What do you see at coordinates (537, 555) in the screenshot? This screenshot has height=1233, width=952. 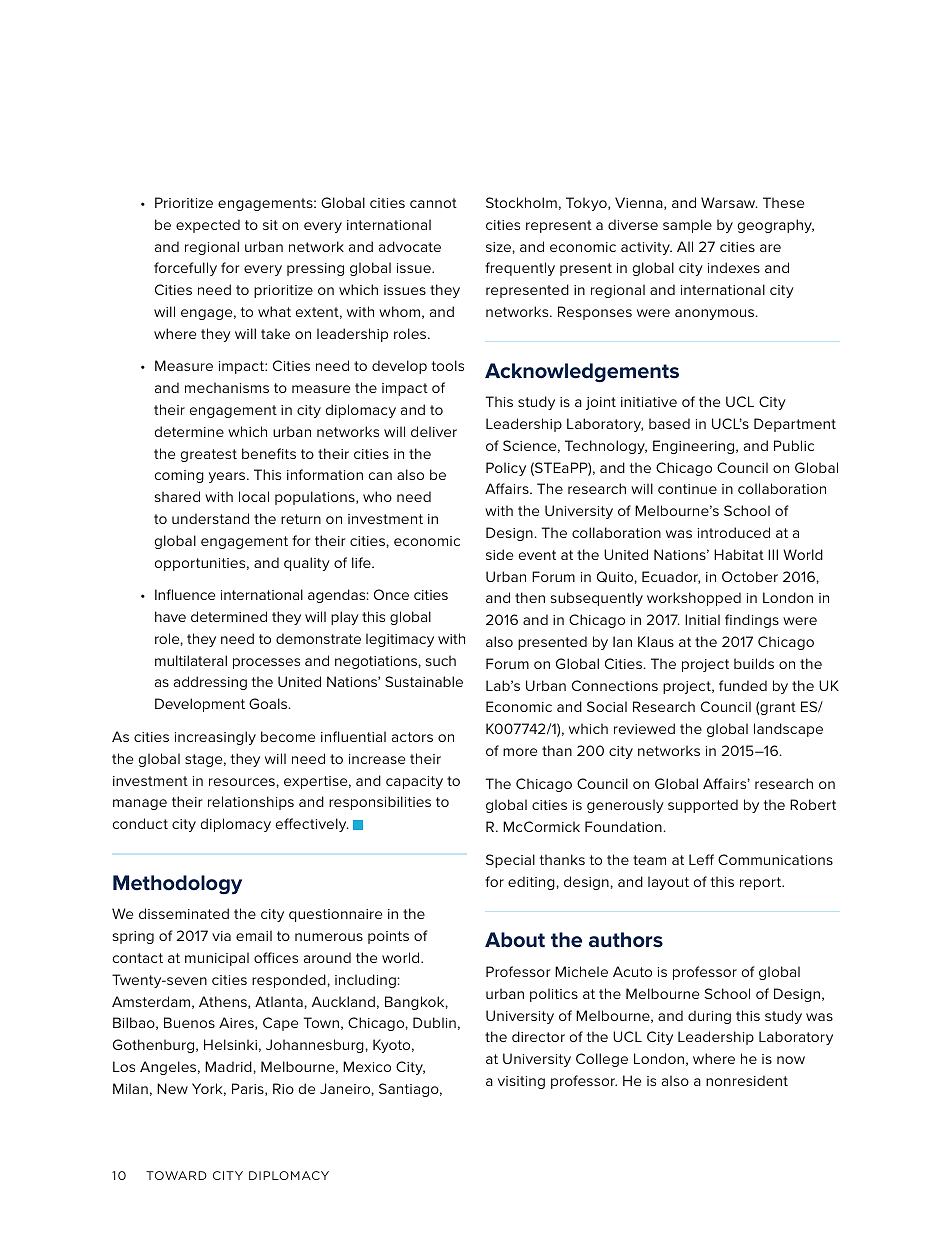 I see `event` at bounding box center [537, 555].
